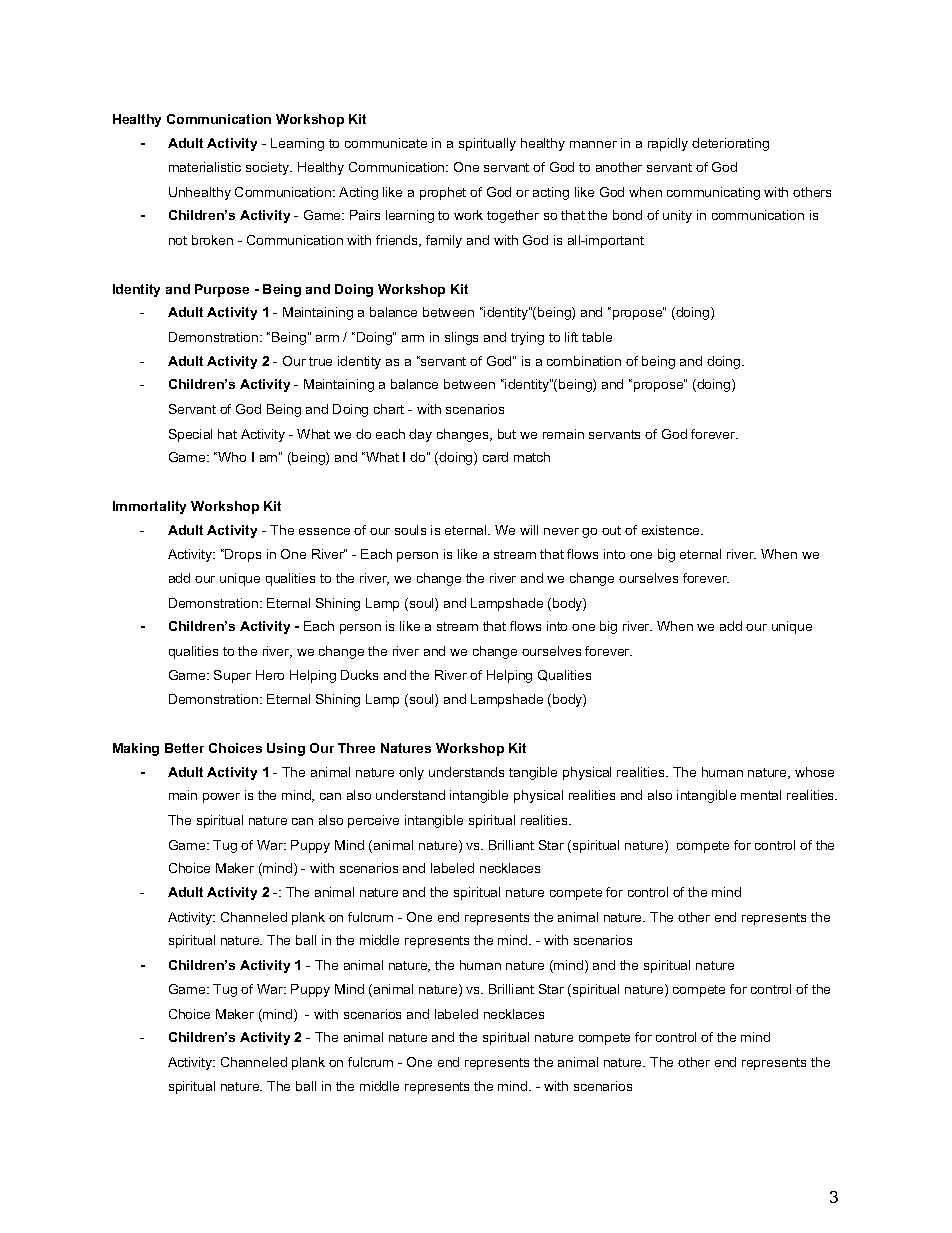 This document has width=952, height=1233. What do you see at coordinates (221, 798) in the document?
I see `power` at bounding box center [221, 798].
